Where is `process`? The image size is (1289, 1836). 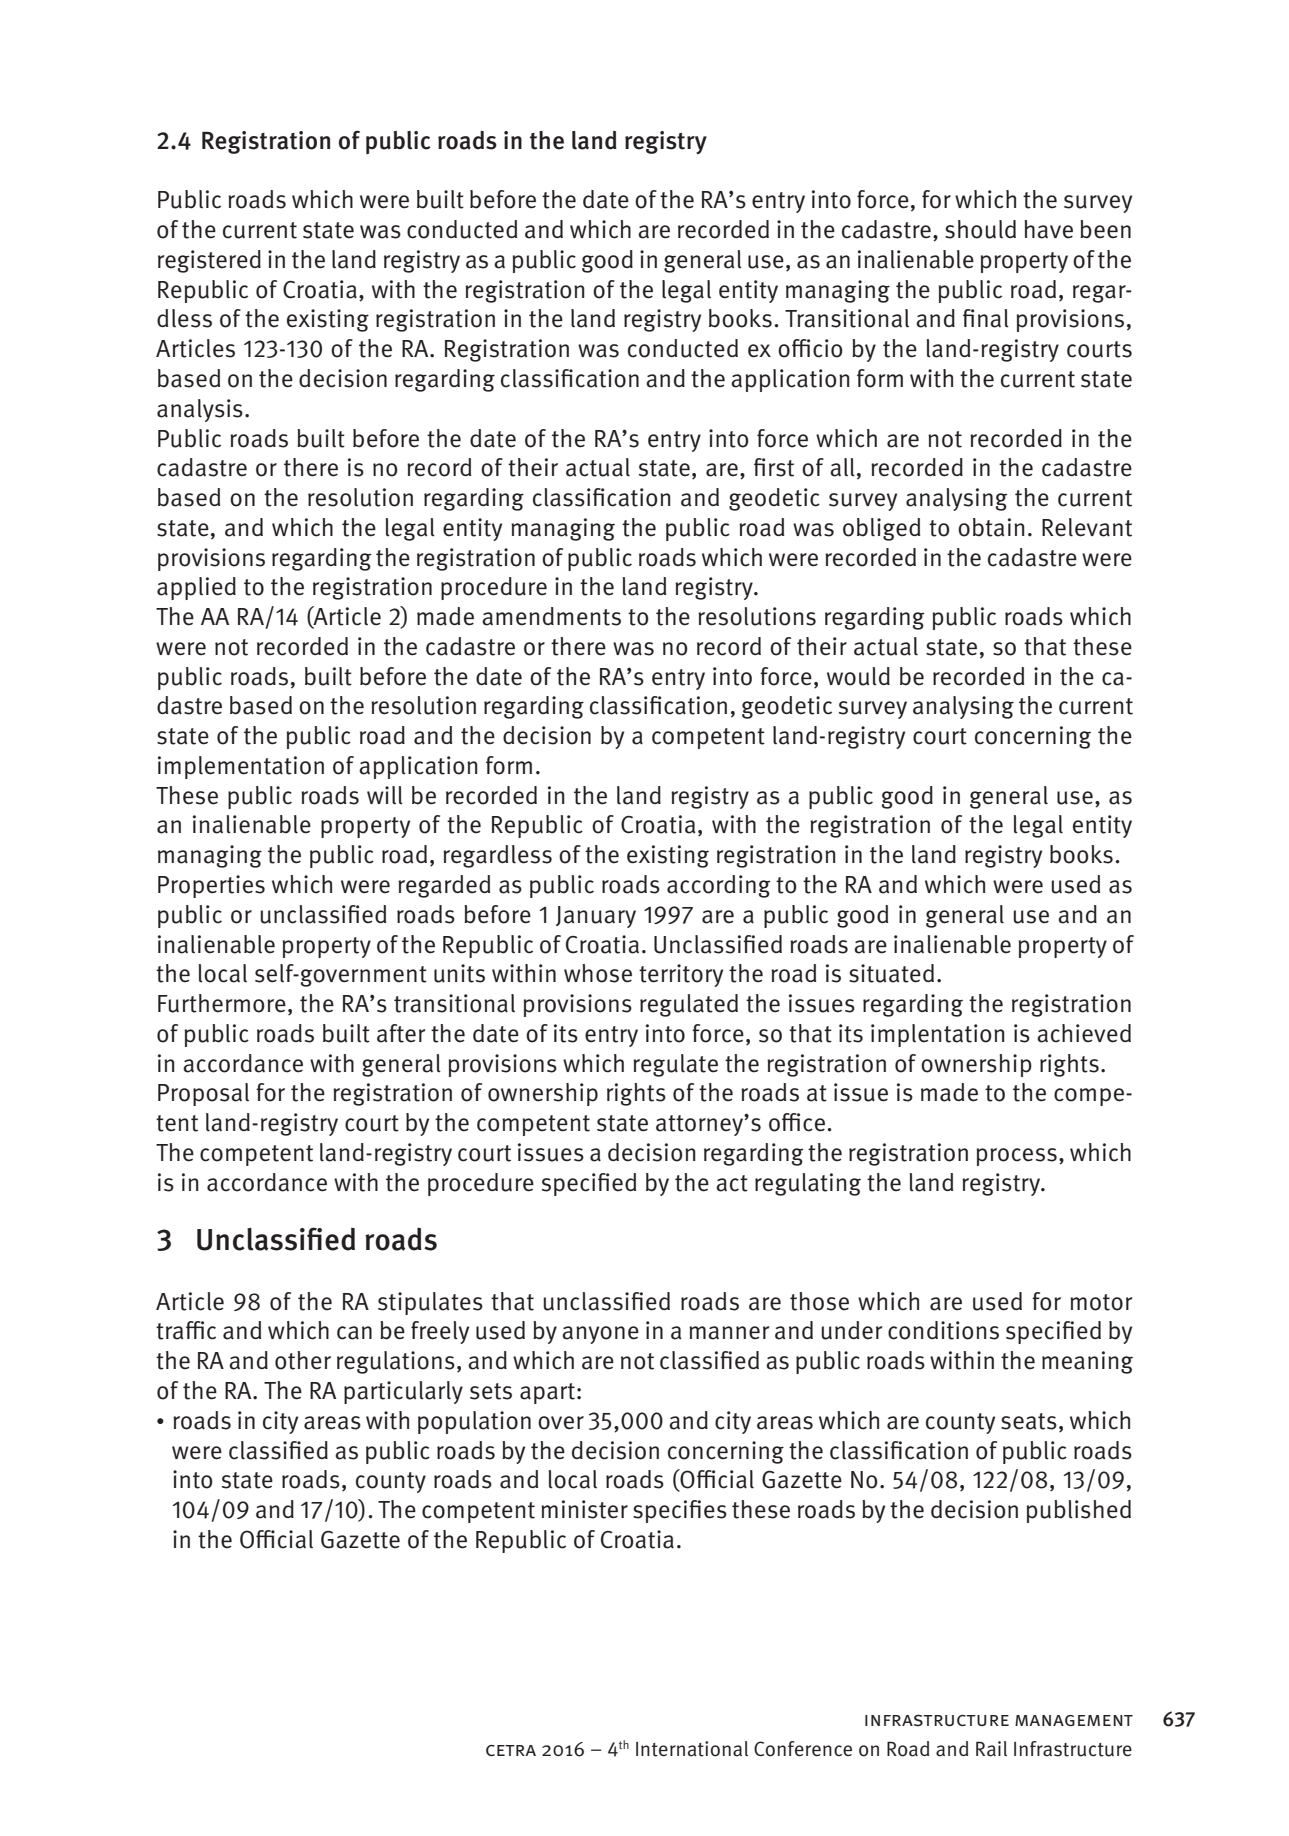
process is located at coordinates (1017, 1157).
